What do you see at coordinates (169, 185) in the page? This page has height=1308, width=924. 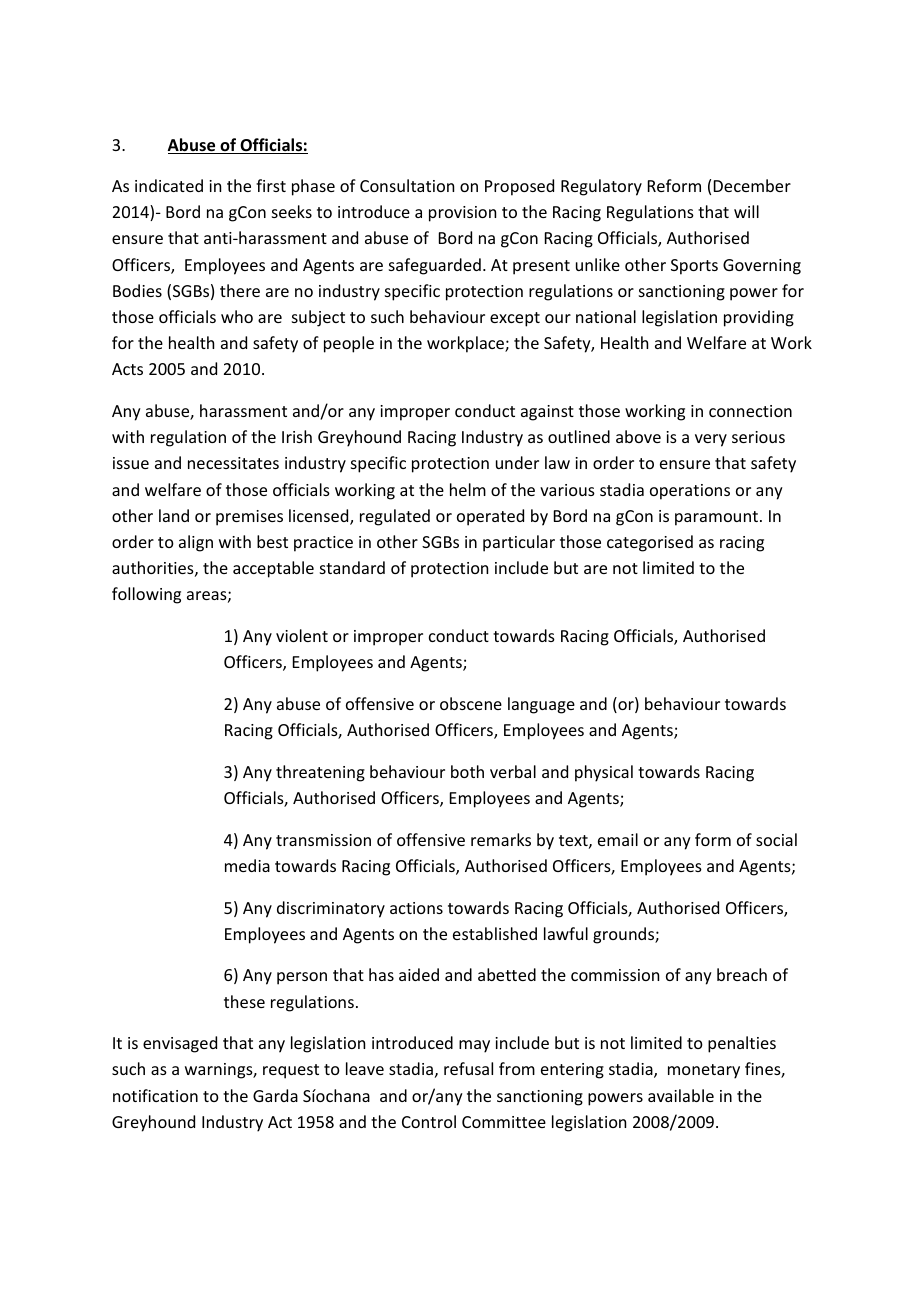 I see `indicated` at bounding box center [169, 185].
